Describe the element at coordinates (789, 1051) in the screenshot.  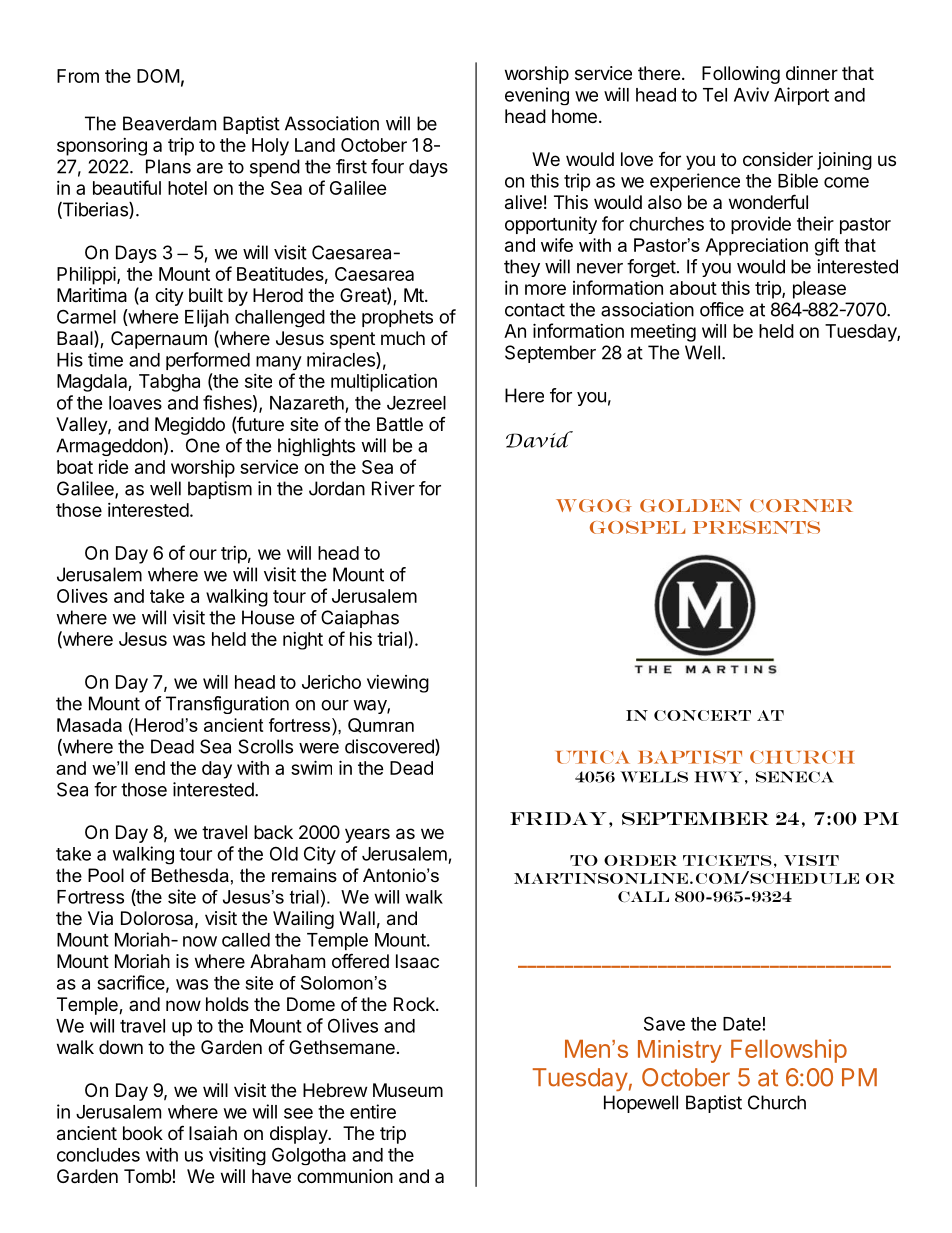
I see `Fellowship` at that location.
